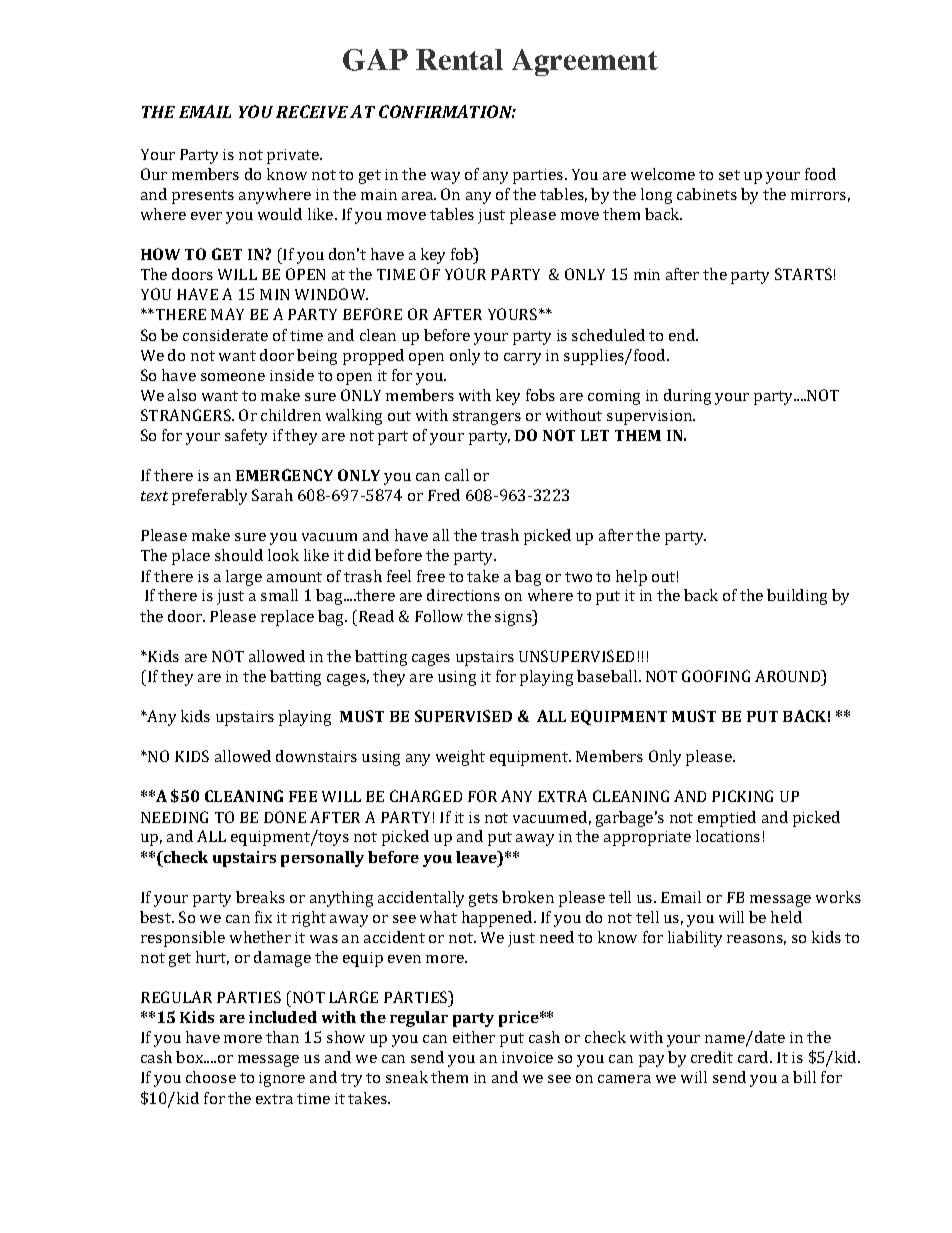 The height and width of the screenshot is (1233, 952). Describe the element at coordinates (459, 59) in the screenshot. I see `Rental` at that location.
